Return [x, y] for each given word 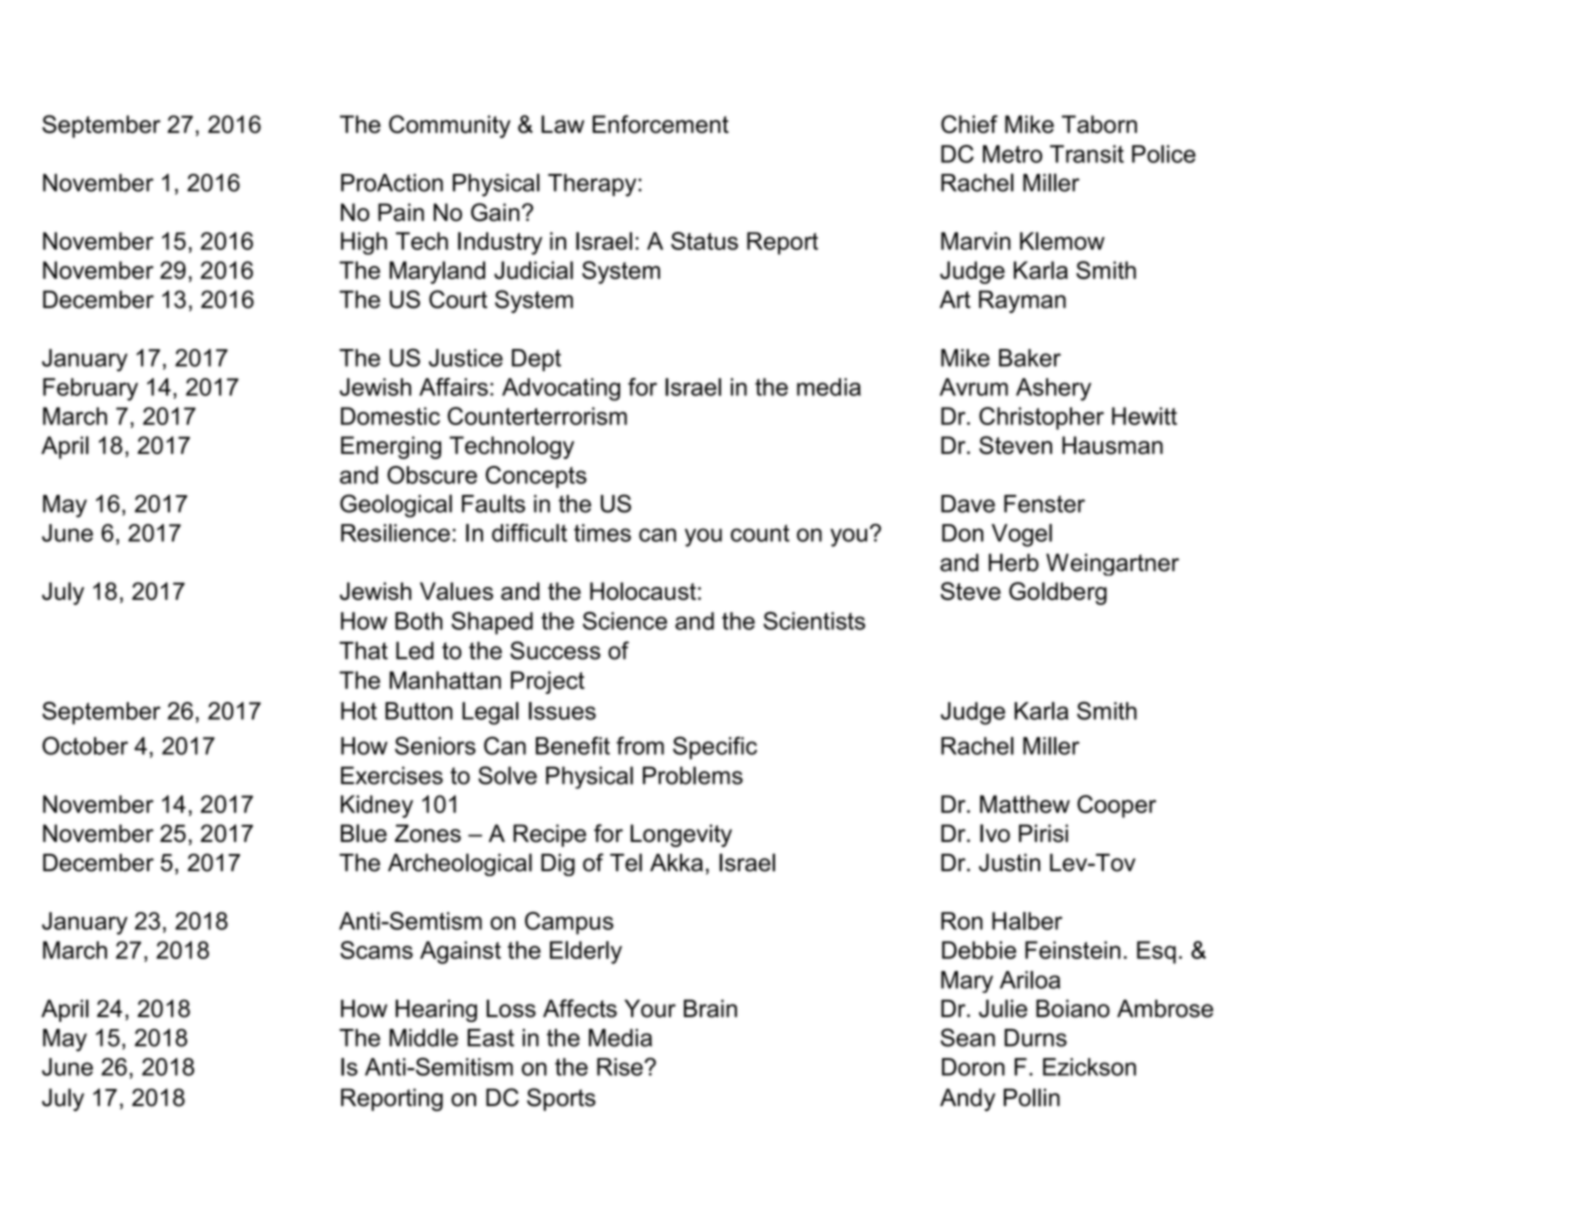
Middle [423, 1037]
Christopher [1041, 418]
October [85, 745]
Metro [1012, 154]
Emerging [391, 447]
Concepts [536, 477]
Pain [401, 212]
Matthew [1025, 804]
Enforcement [660, 124]
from [640, 745]
